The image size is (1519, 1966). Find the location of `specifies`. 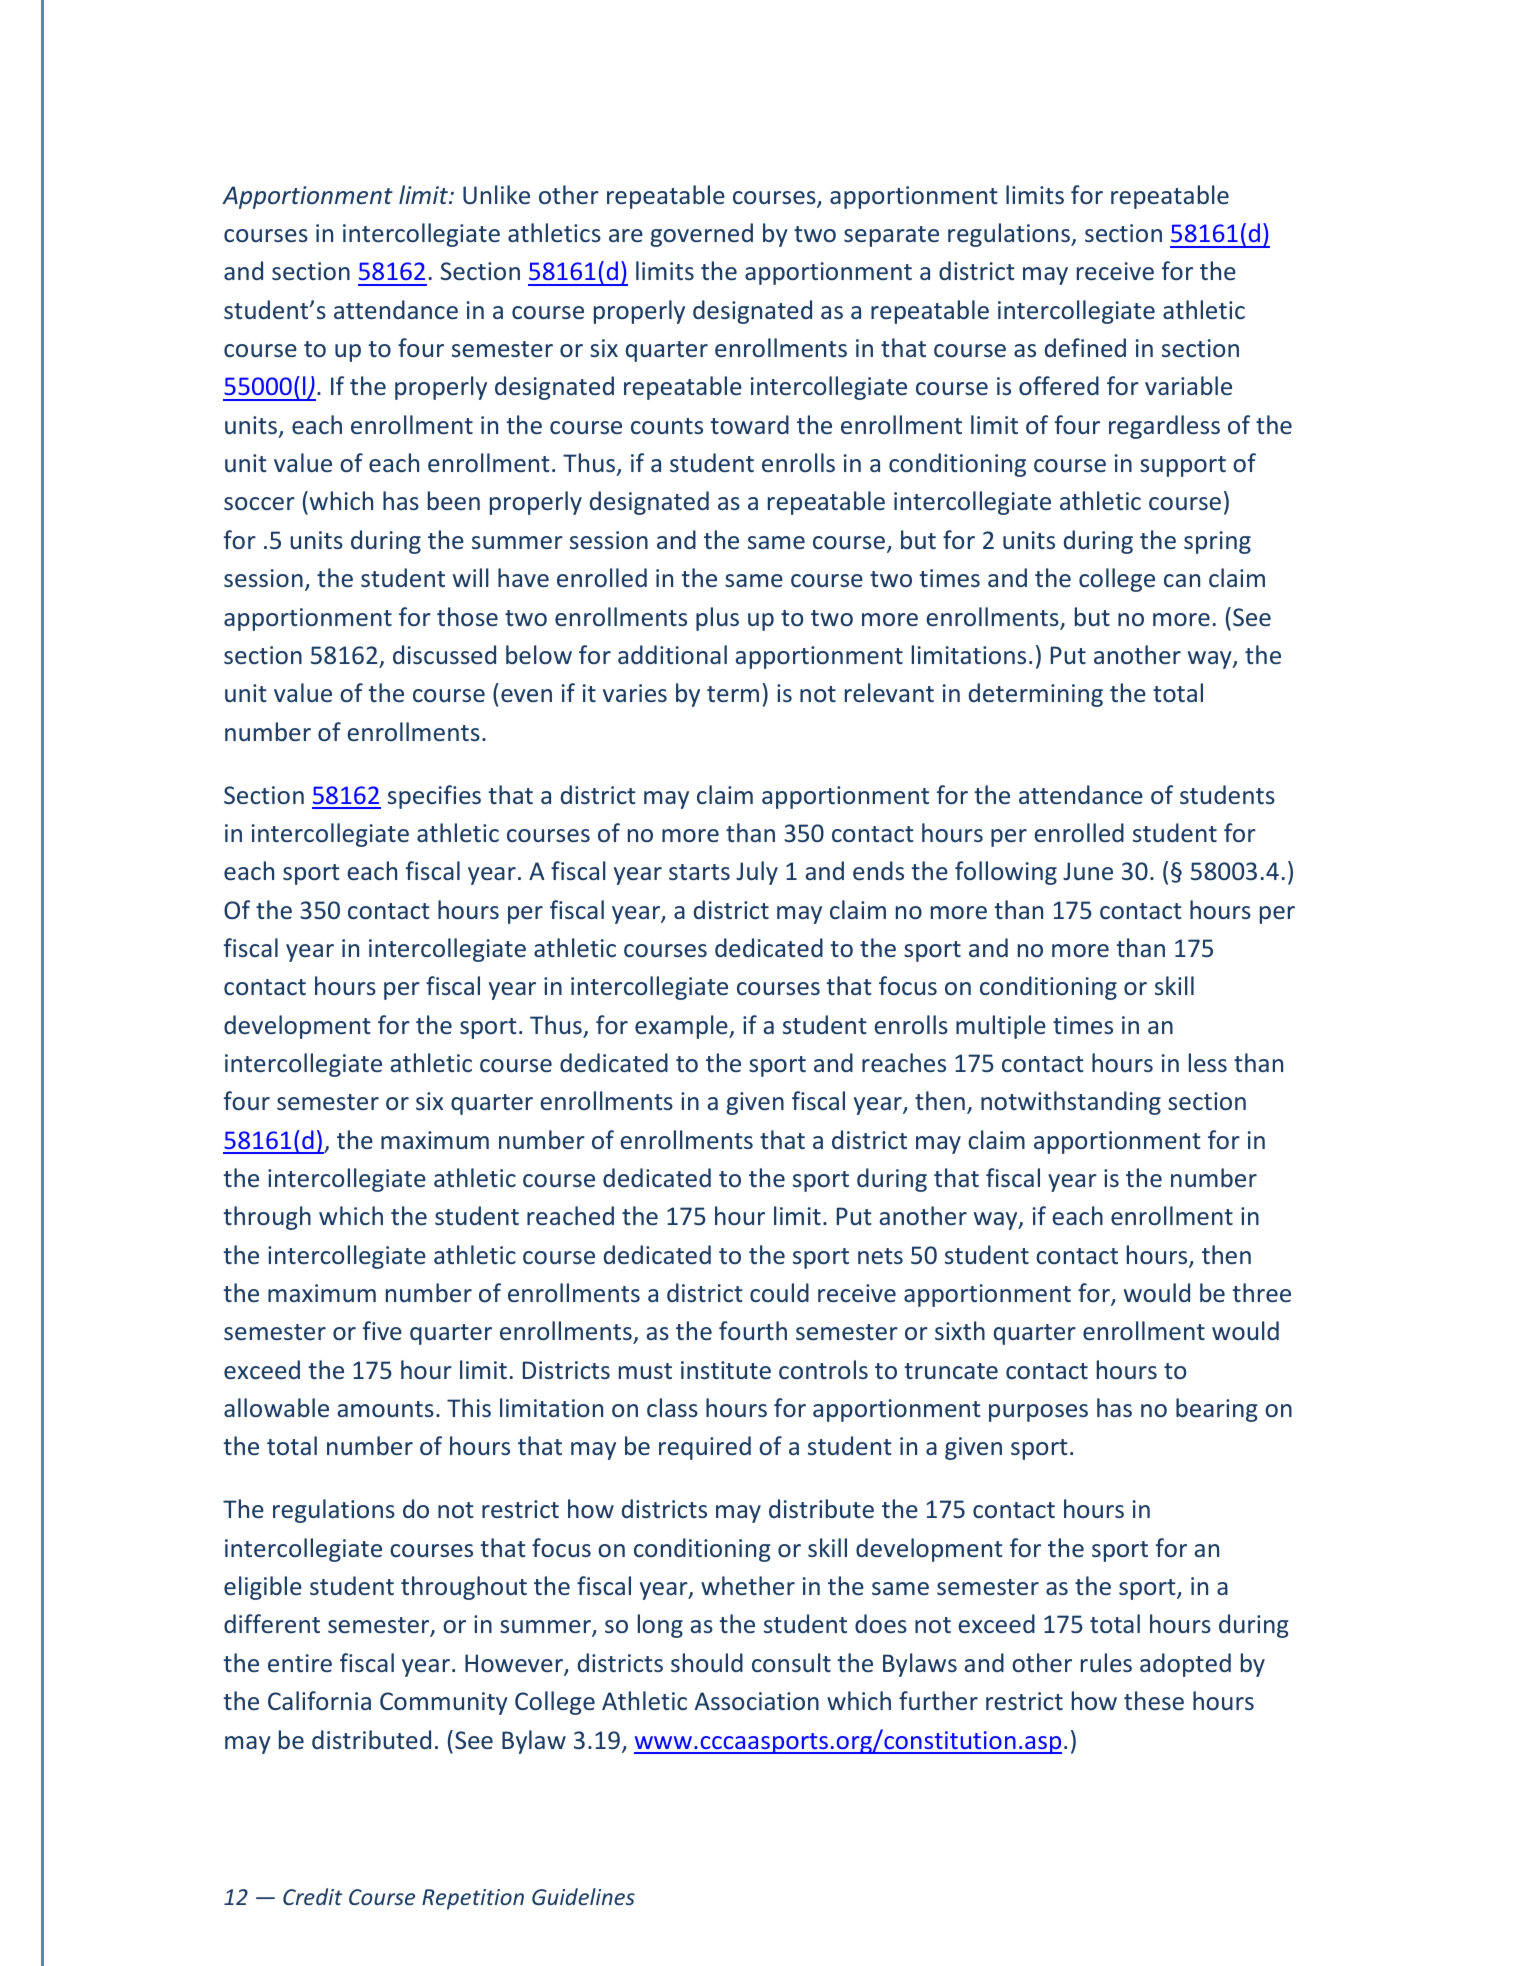

specifies is located at coordinates (434, 797).
